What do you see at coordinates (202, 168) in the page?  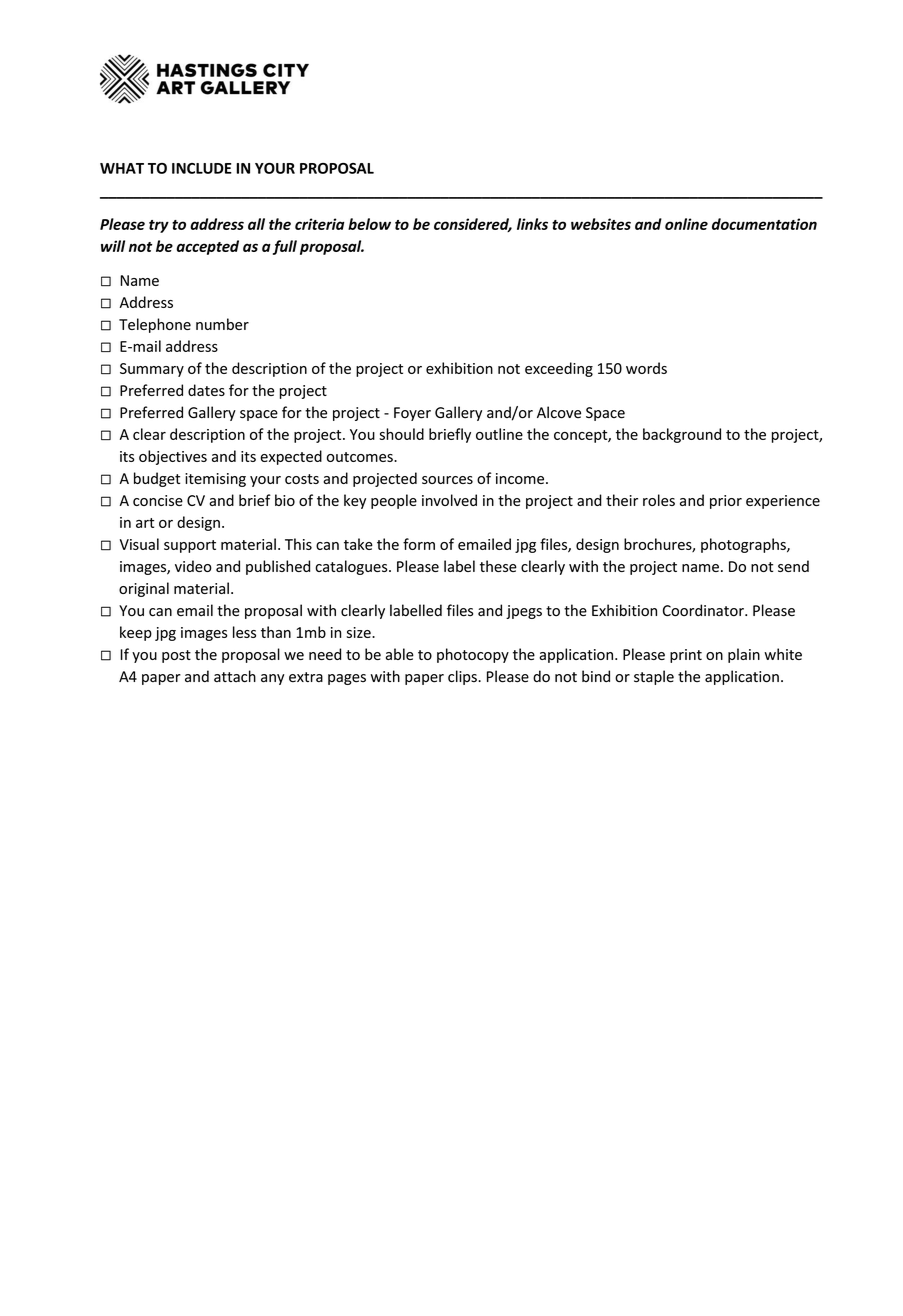 I see `INCLUDE` at bounding box center [202, 168].
